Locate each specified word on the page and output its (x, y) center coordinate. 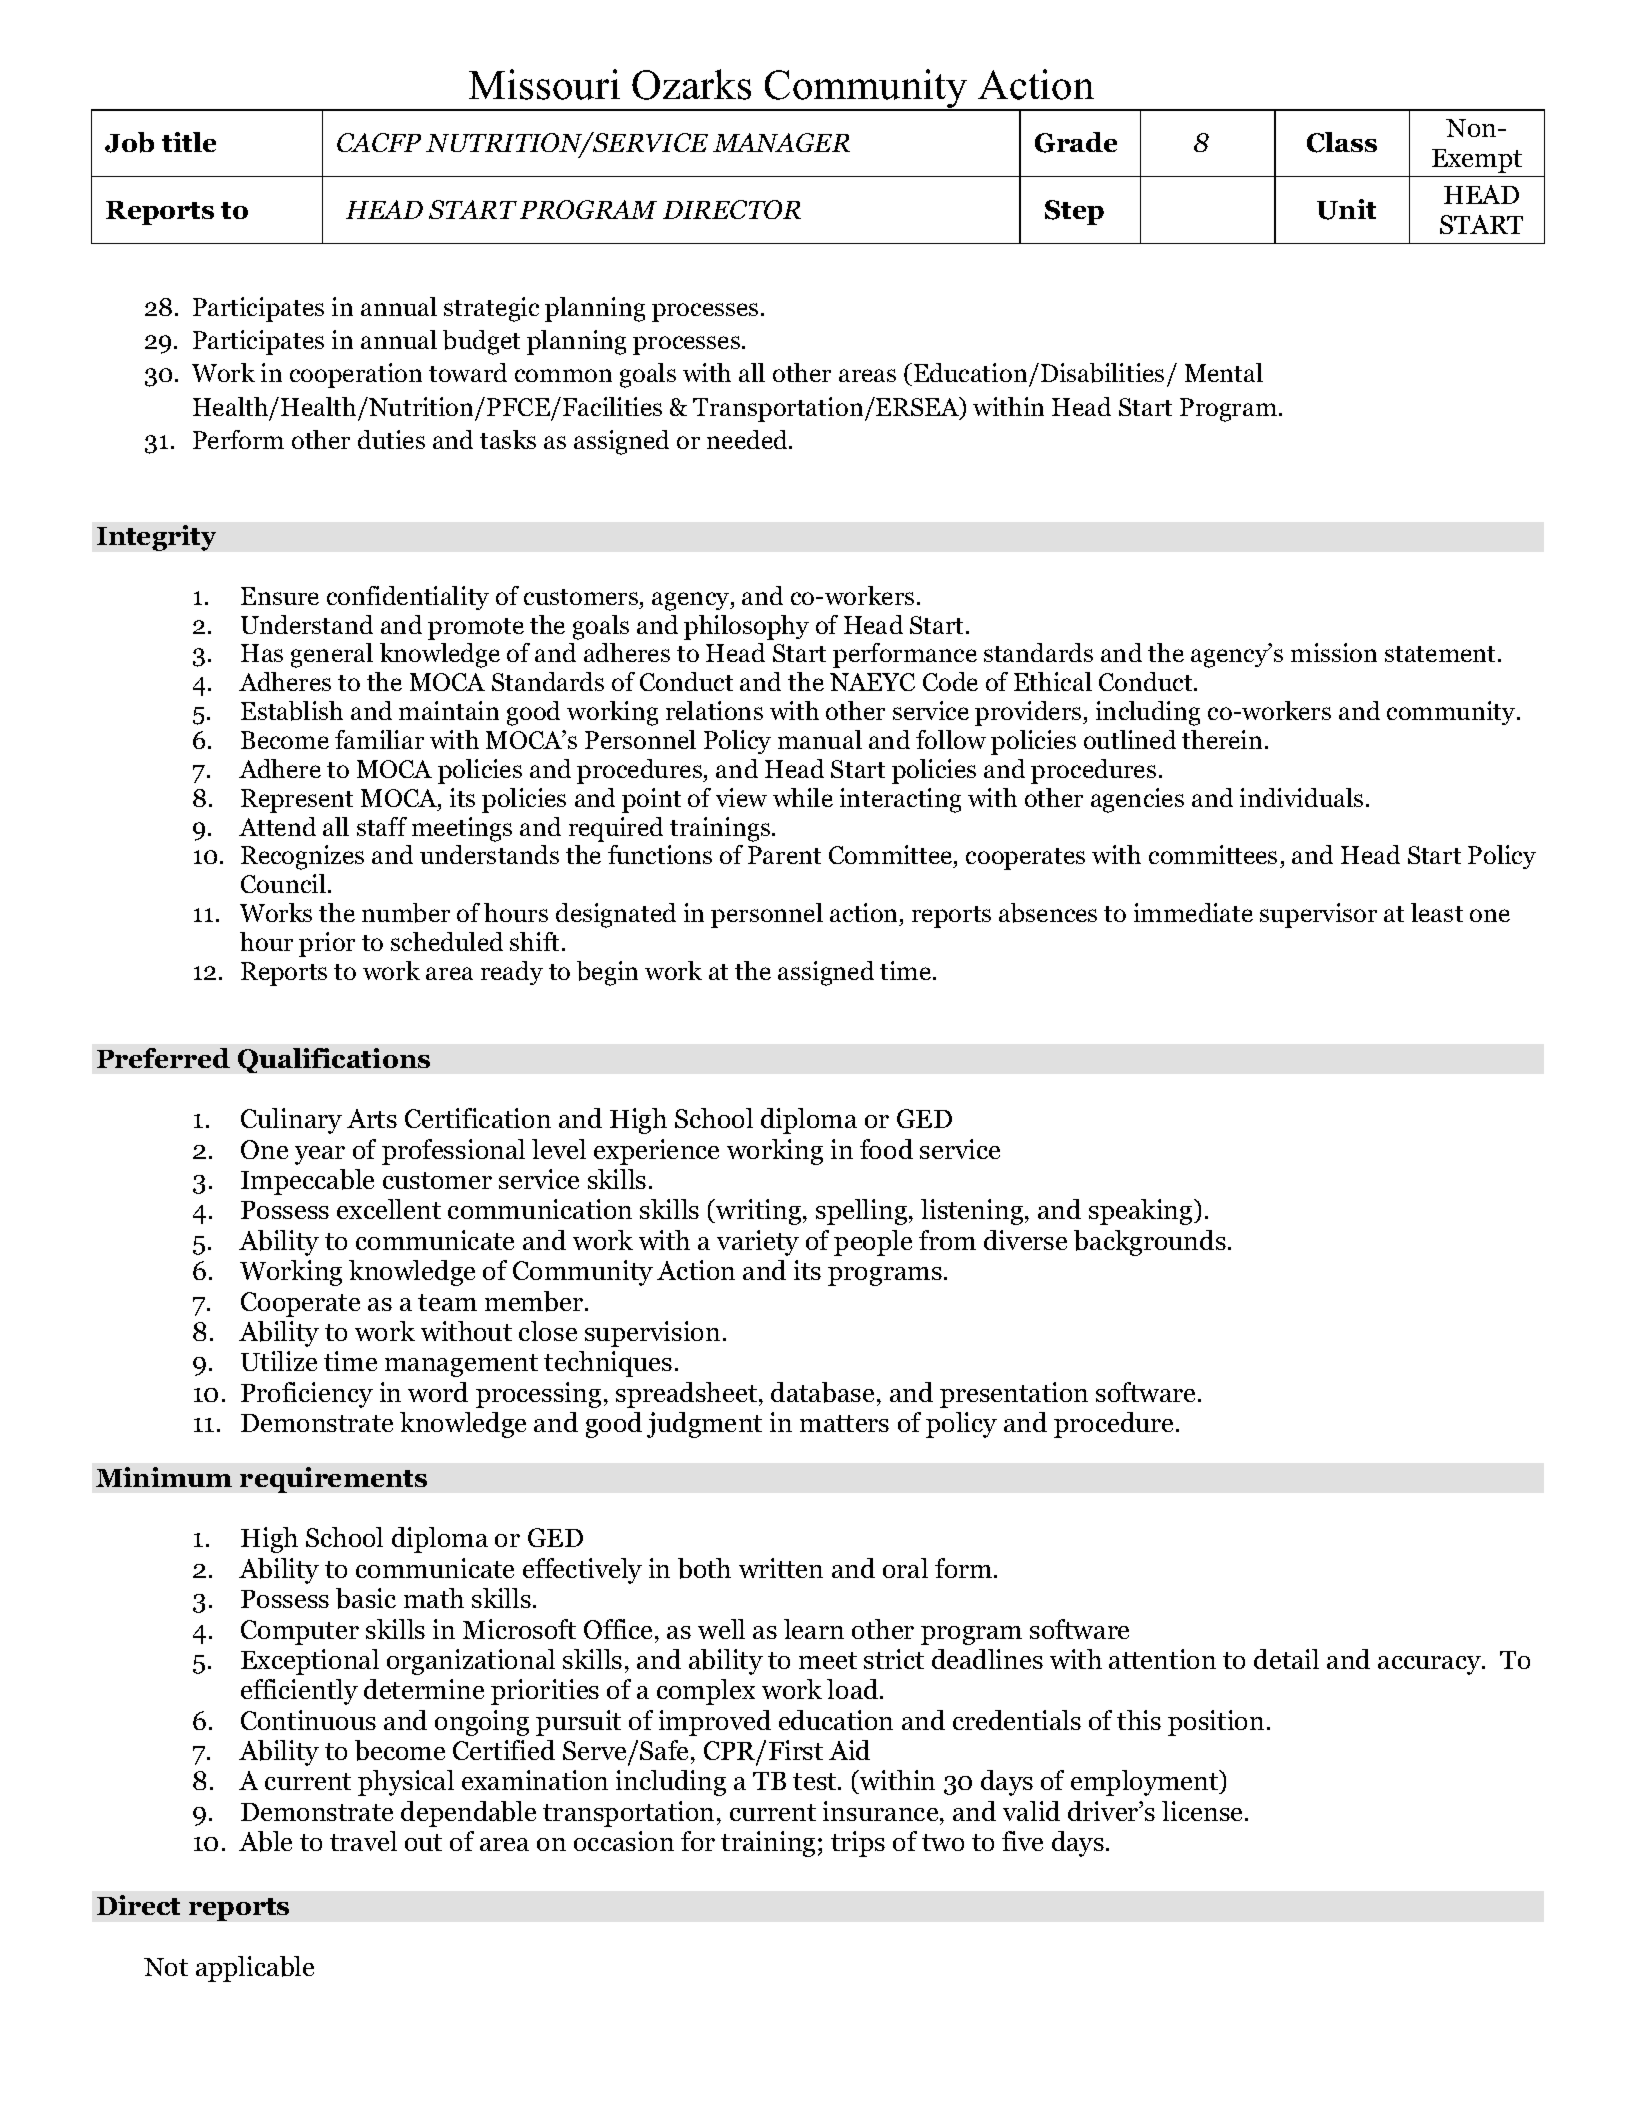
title (189, 142)
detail (1286, 1659)
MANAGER (781, 142)
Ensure (280, 596)
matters (844, 1423)
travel (363, 1841)
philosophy (746, 627)
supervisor (1318, 915)
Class (1342, 142)
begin (607, 973)
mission (1334, 652)
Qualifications (334, 1060)
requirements (333, 1480)
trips (858, 1844)
